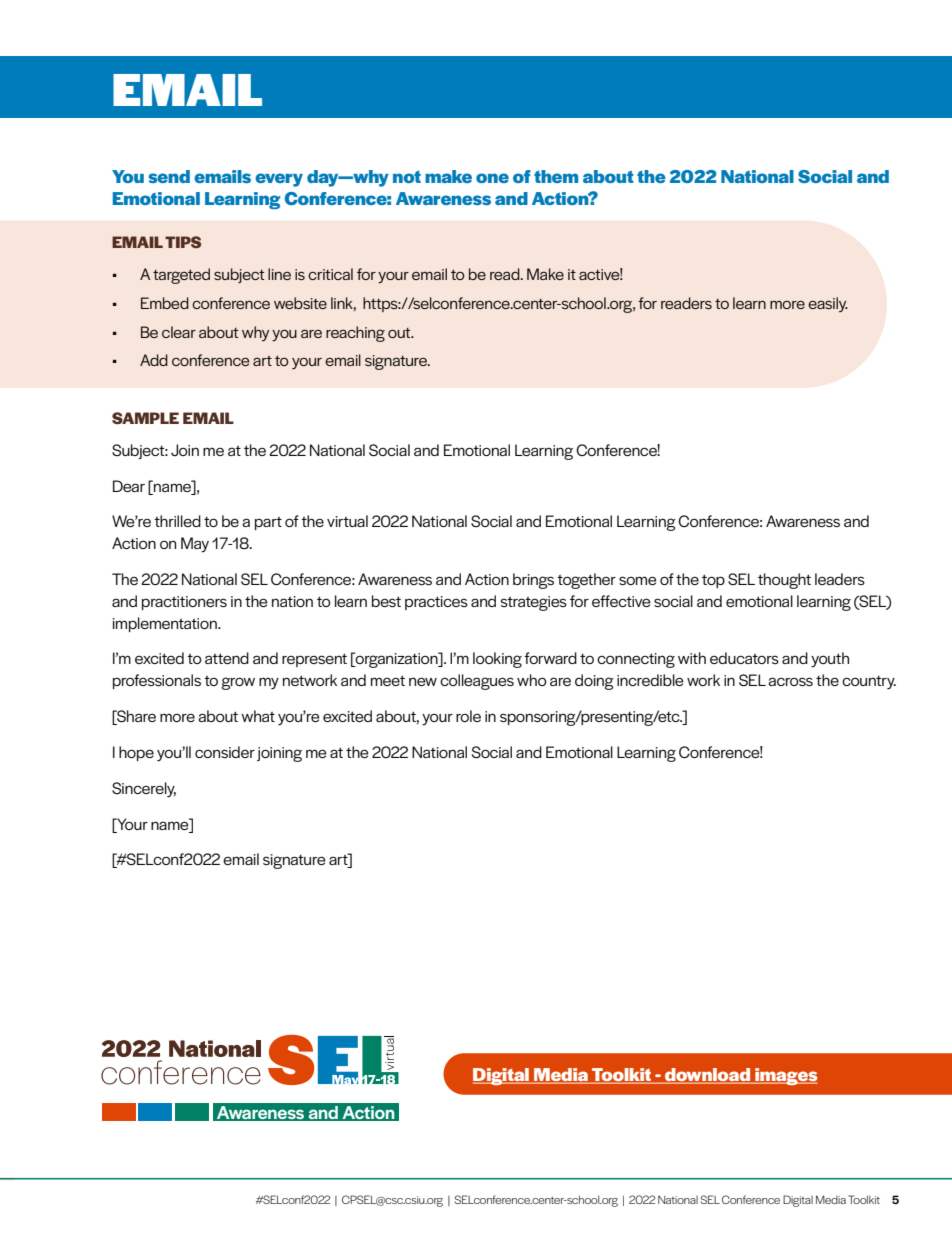 This document has height=1233, width=952. Describe the element at coordinates (556, 176) in the document. I see `them` at that location.
